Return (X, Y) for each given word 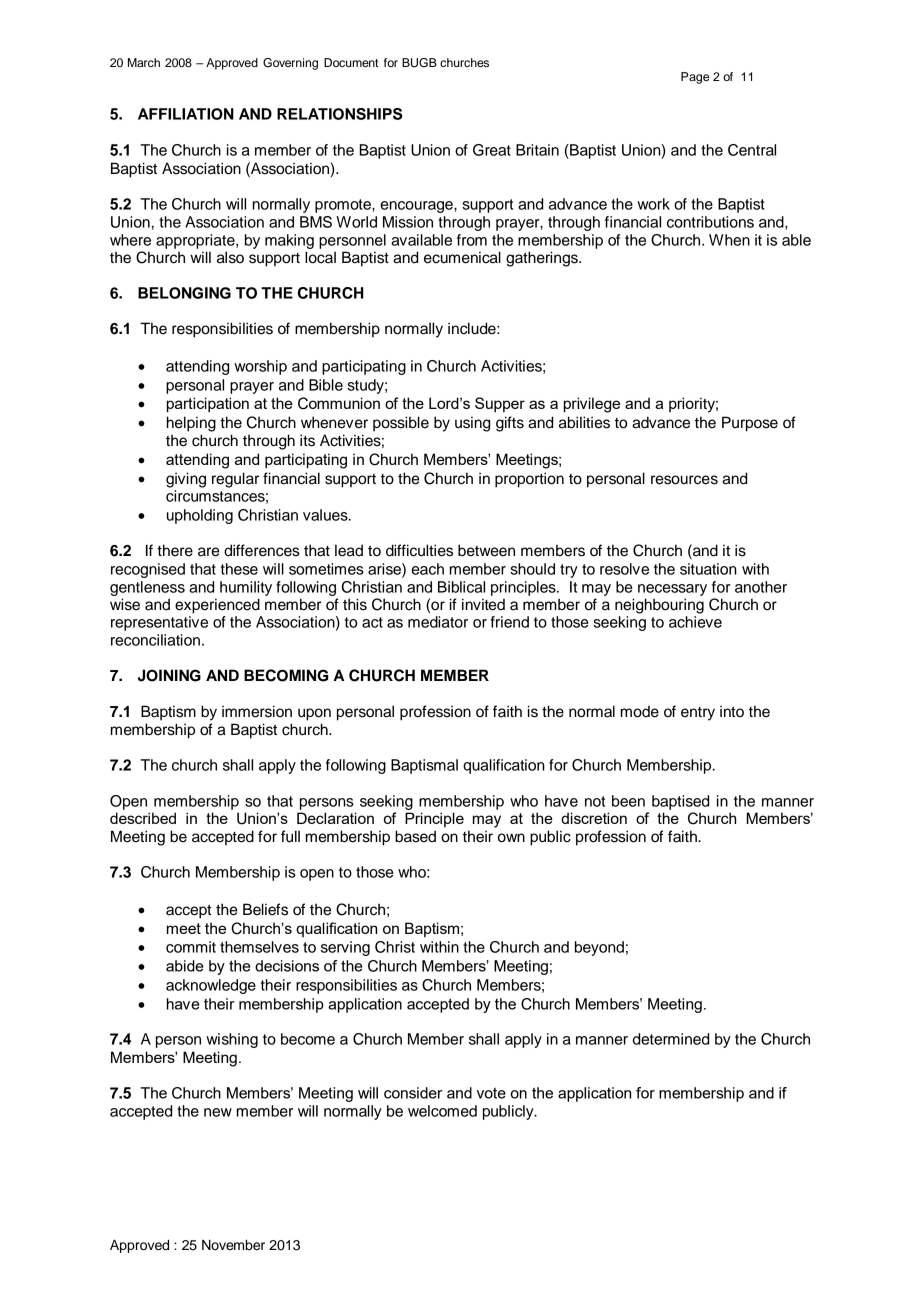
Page (695, 78)
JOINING (169, 675)
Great (492, 150)
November (233, 1245)
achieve (695, 622)
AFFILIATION (186, 114)
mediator (438, 622)
